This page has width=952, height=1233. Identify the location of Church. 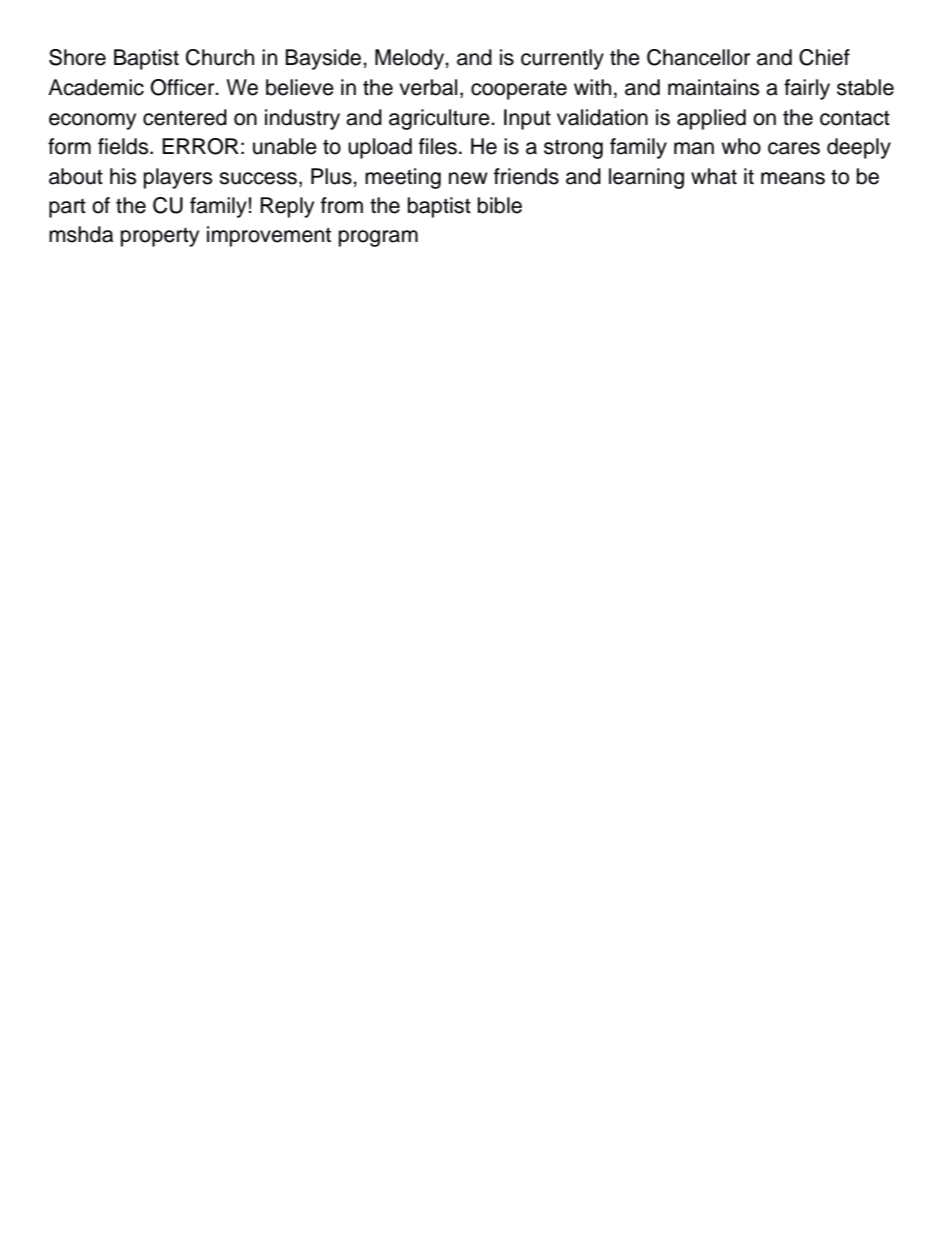
(220, 57).
